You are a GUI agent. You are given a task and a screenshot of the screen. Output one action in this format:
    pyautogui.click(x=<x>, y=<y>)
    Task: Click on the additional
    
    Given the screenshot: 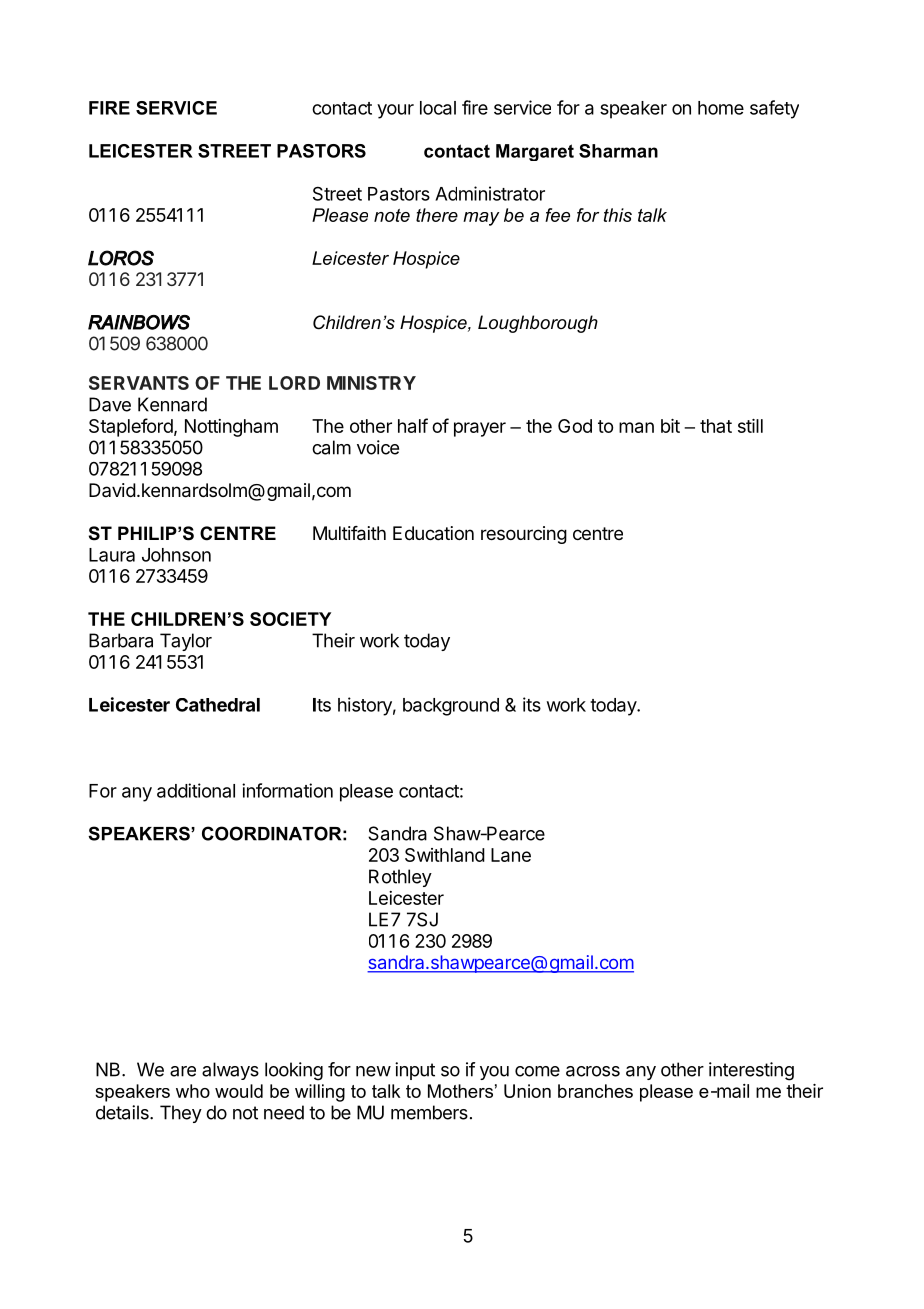 What is the action you would take?
    pyautogui.click(x=196, y=790)
